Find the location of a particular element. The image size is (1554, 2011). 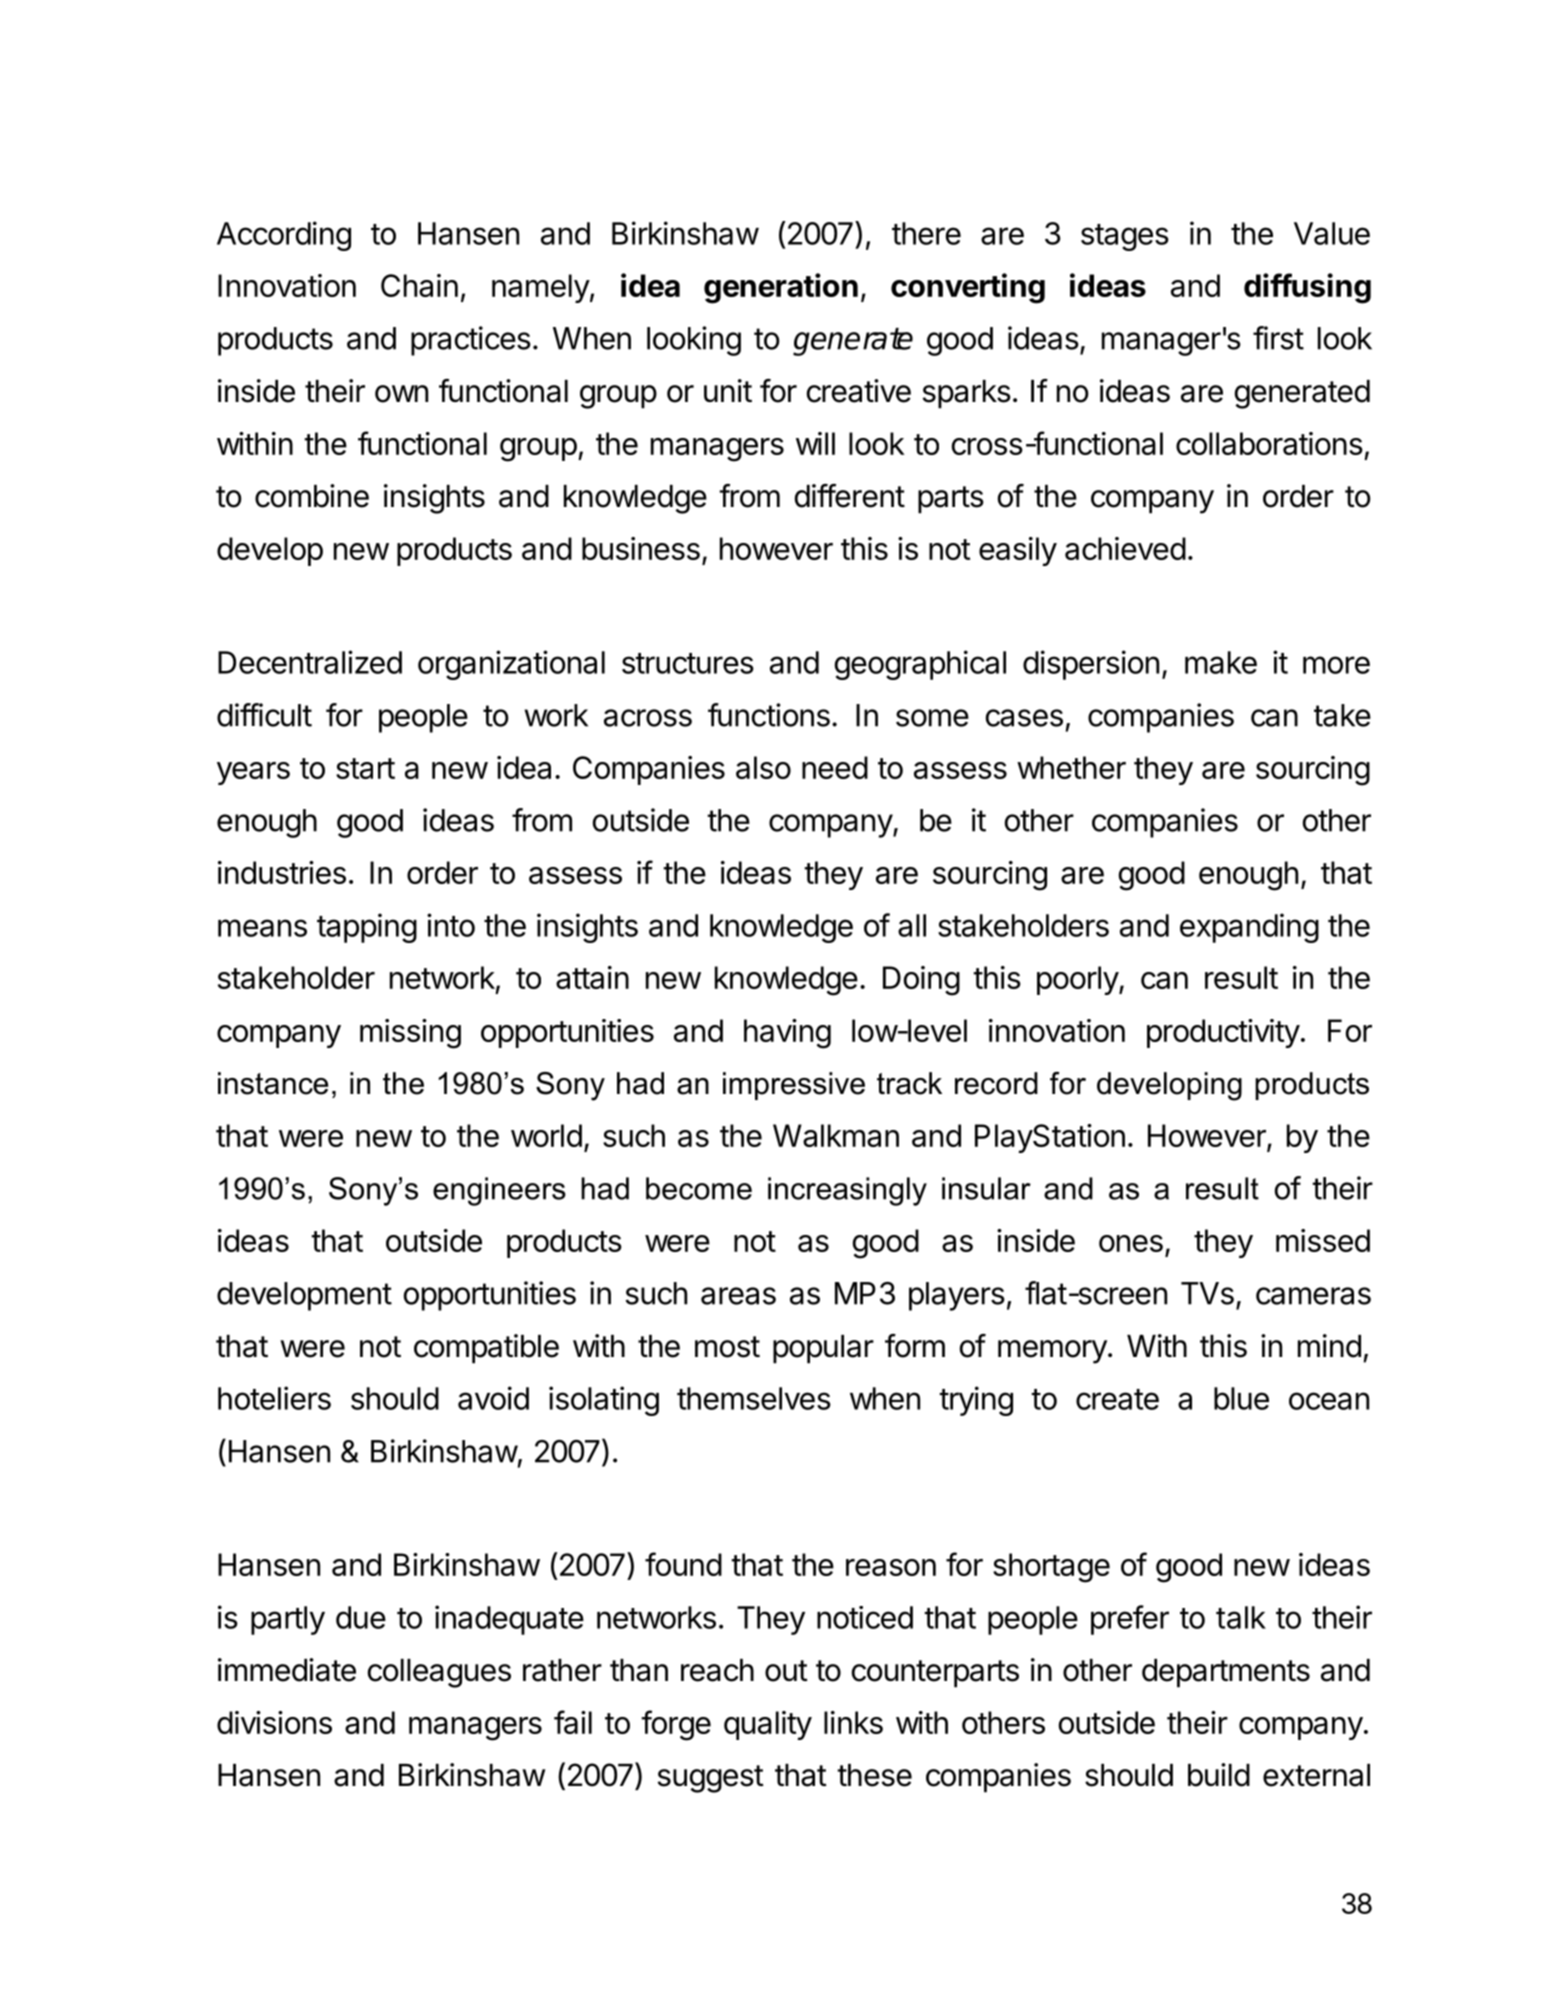

areas is located at coordinates (738, 1296).
